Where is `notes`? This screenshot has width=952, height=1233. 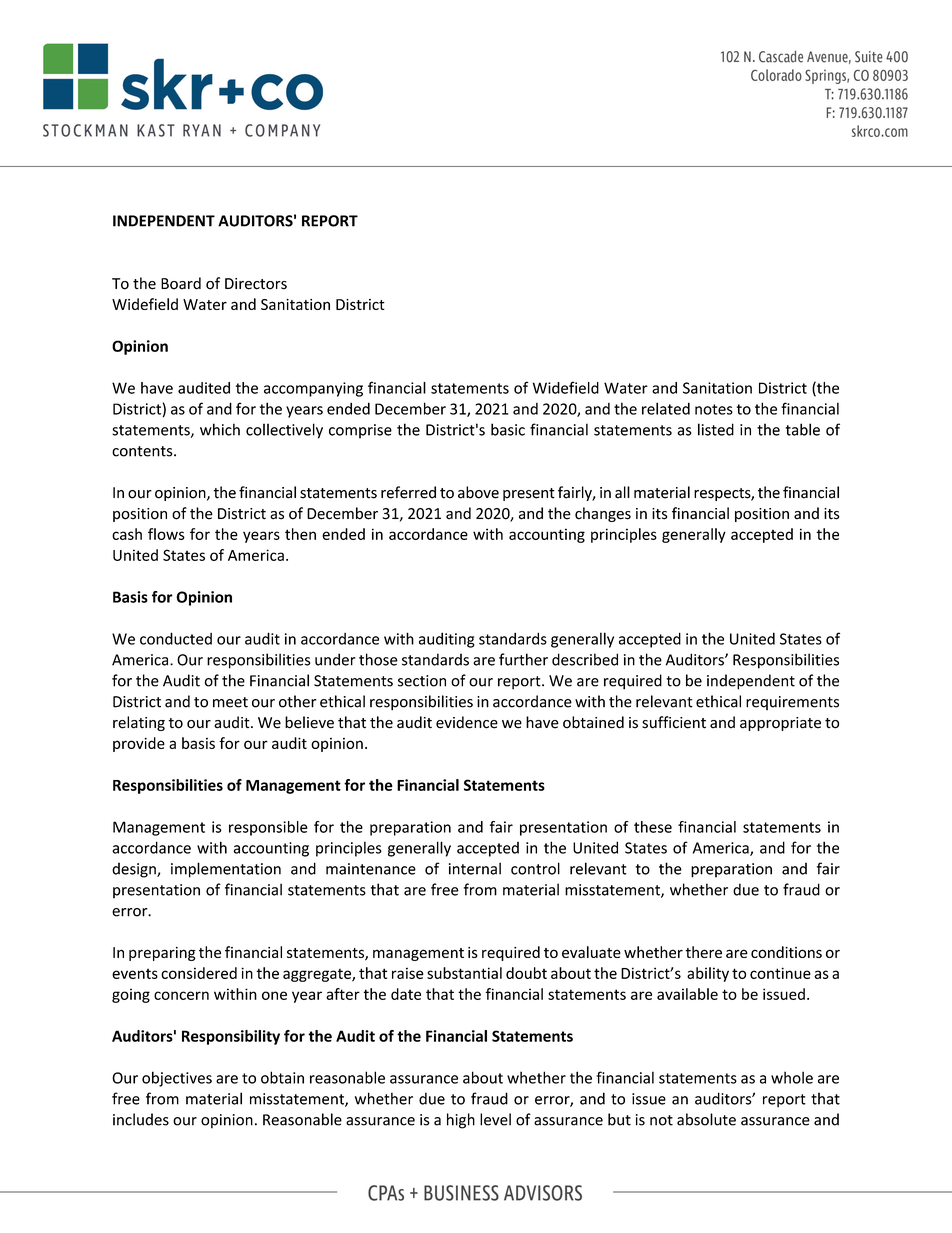 notes is located at coordinates (714, 409).
